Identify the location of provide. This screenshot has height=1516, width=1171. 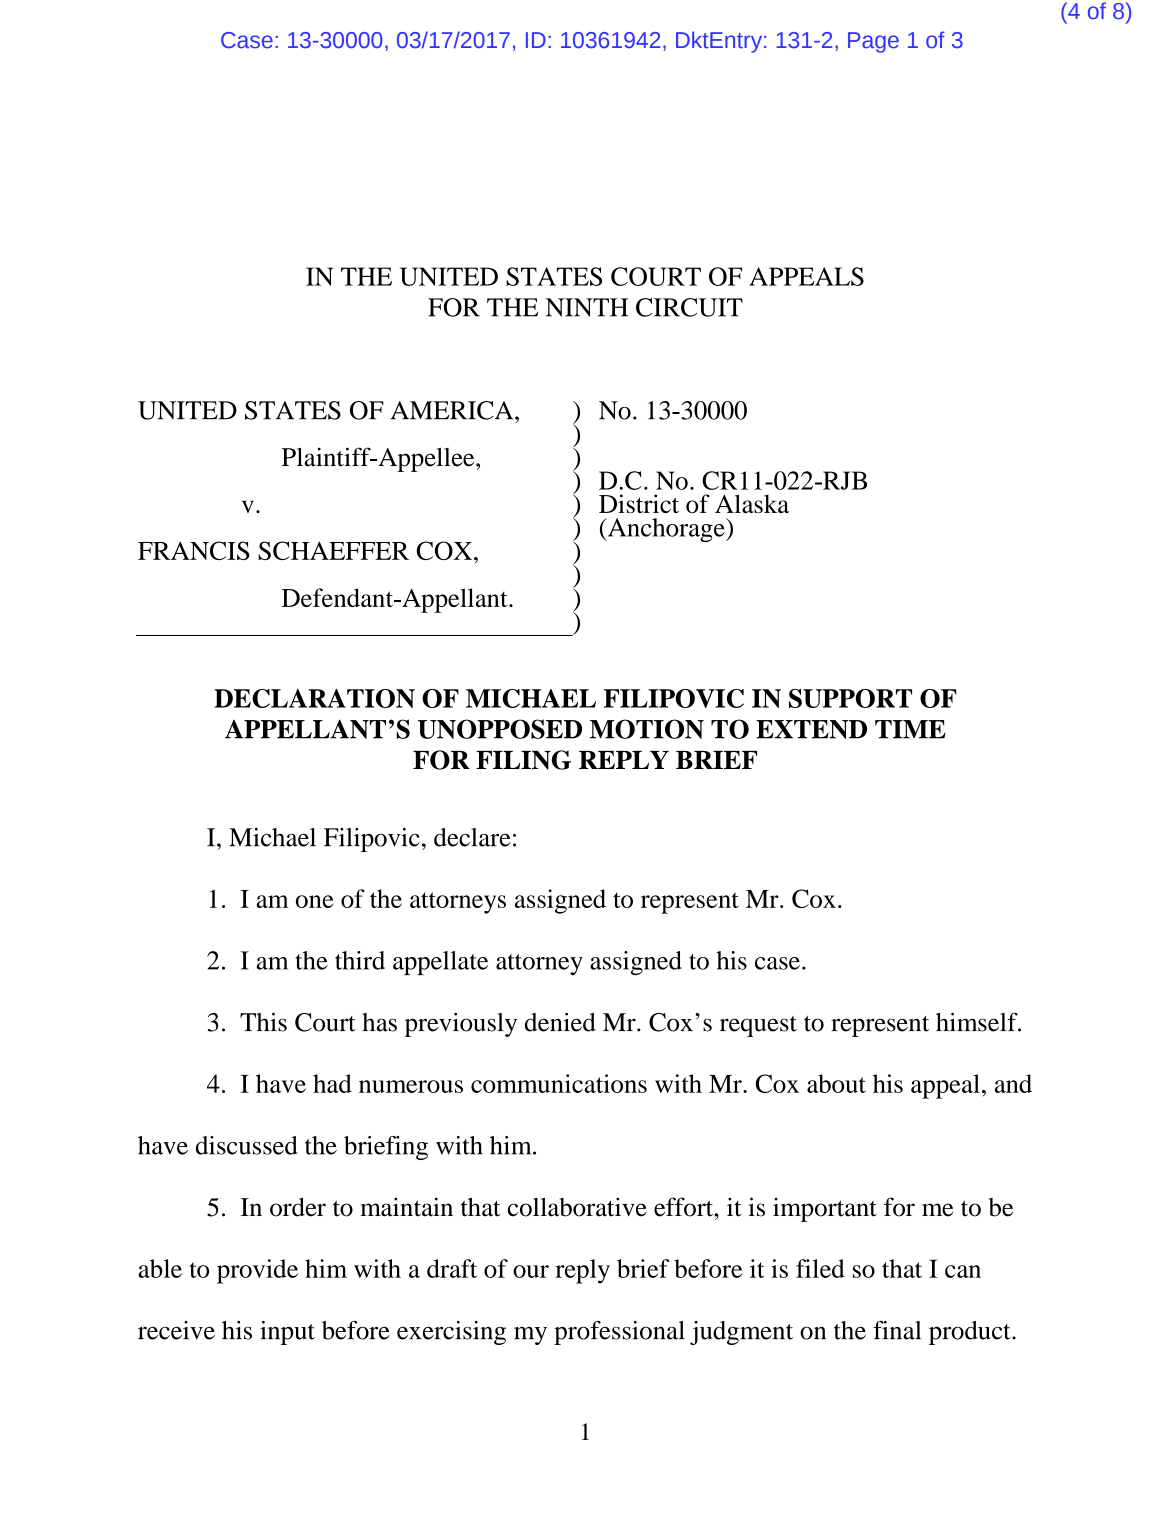
(257, 1271).
